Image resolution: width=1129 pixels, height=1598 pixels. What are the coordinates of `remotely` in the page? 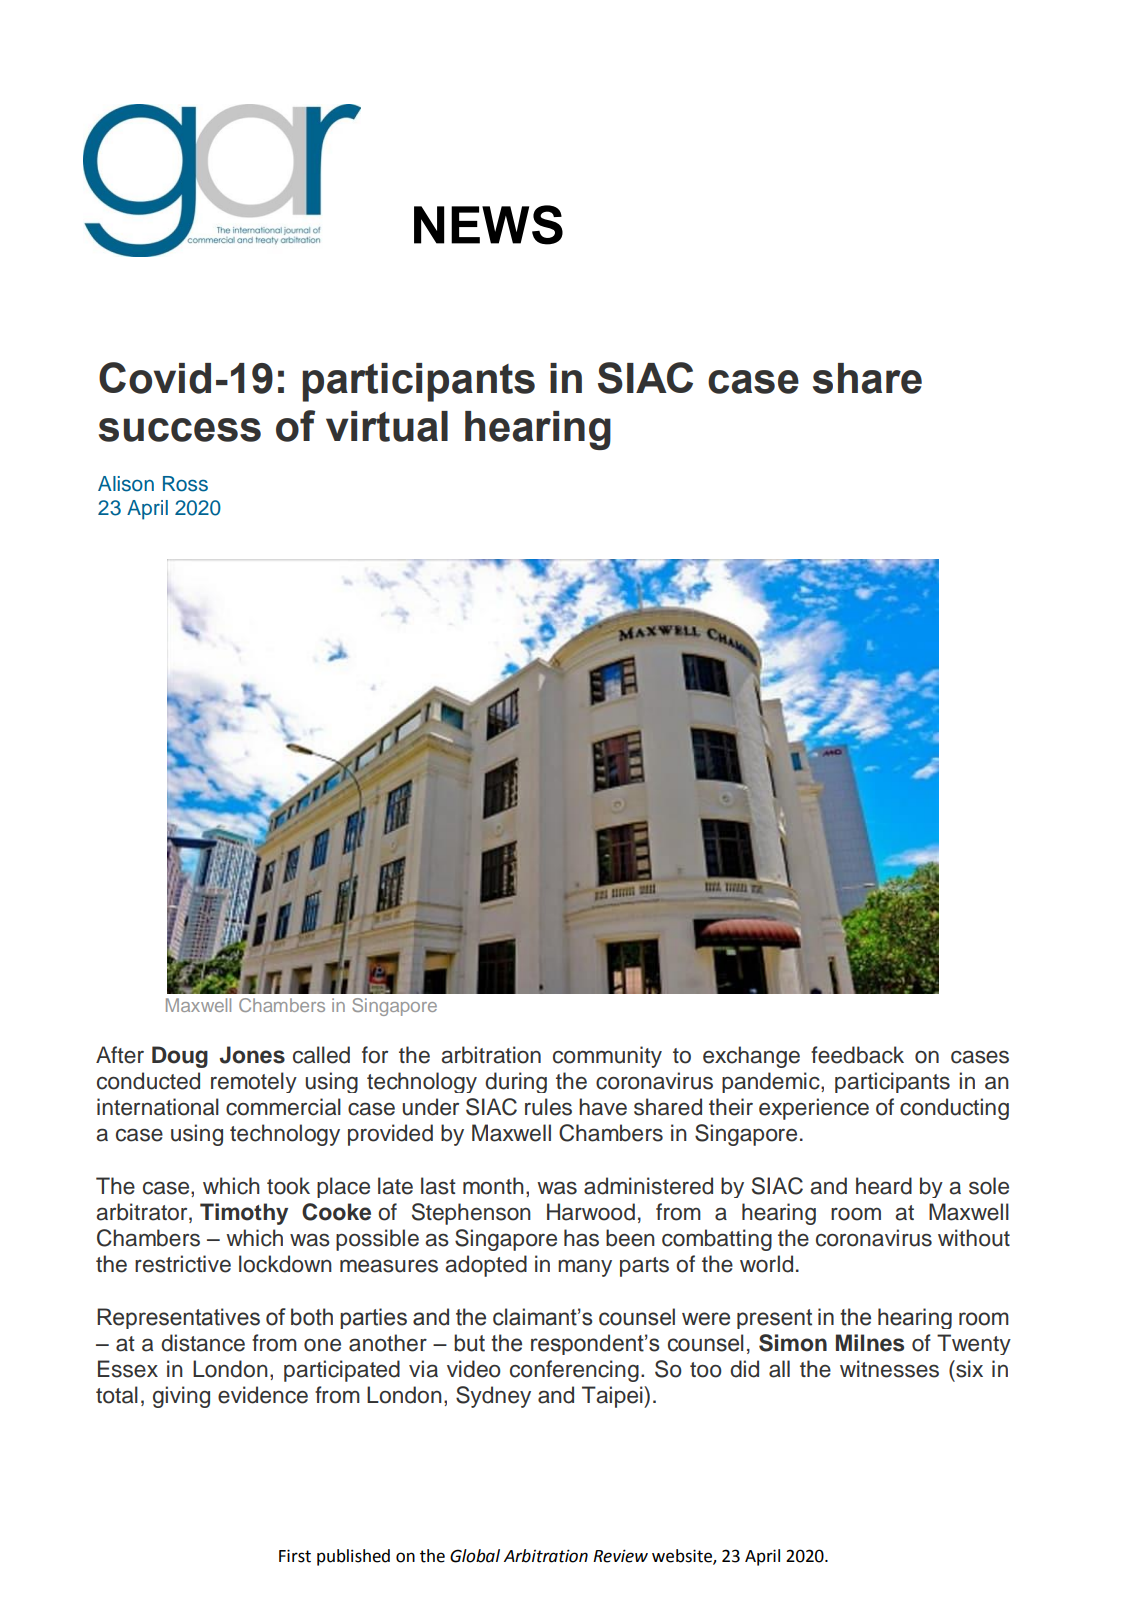 It's located at (254, 1082).
